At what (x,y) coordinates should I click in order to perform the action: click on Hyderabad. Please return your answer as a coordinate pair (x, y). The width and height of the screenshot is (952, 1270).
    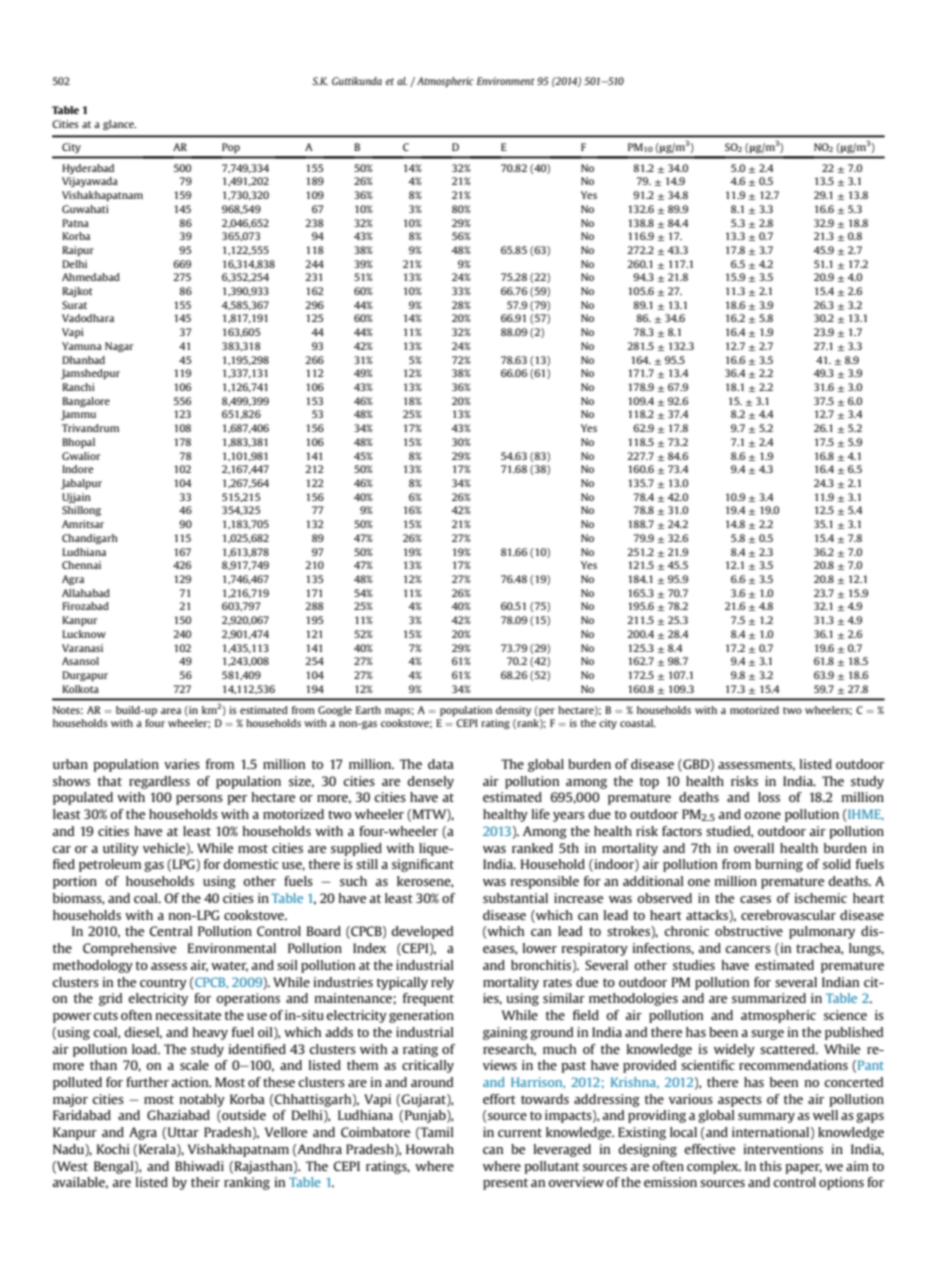
    Looking at the image, I should click on (88, 169).
